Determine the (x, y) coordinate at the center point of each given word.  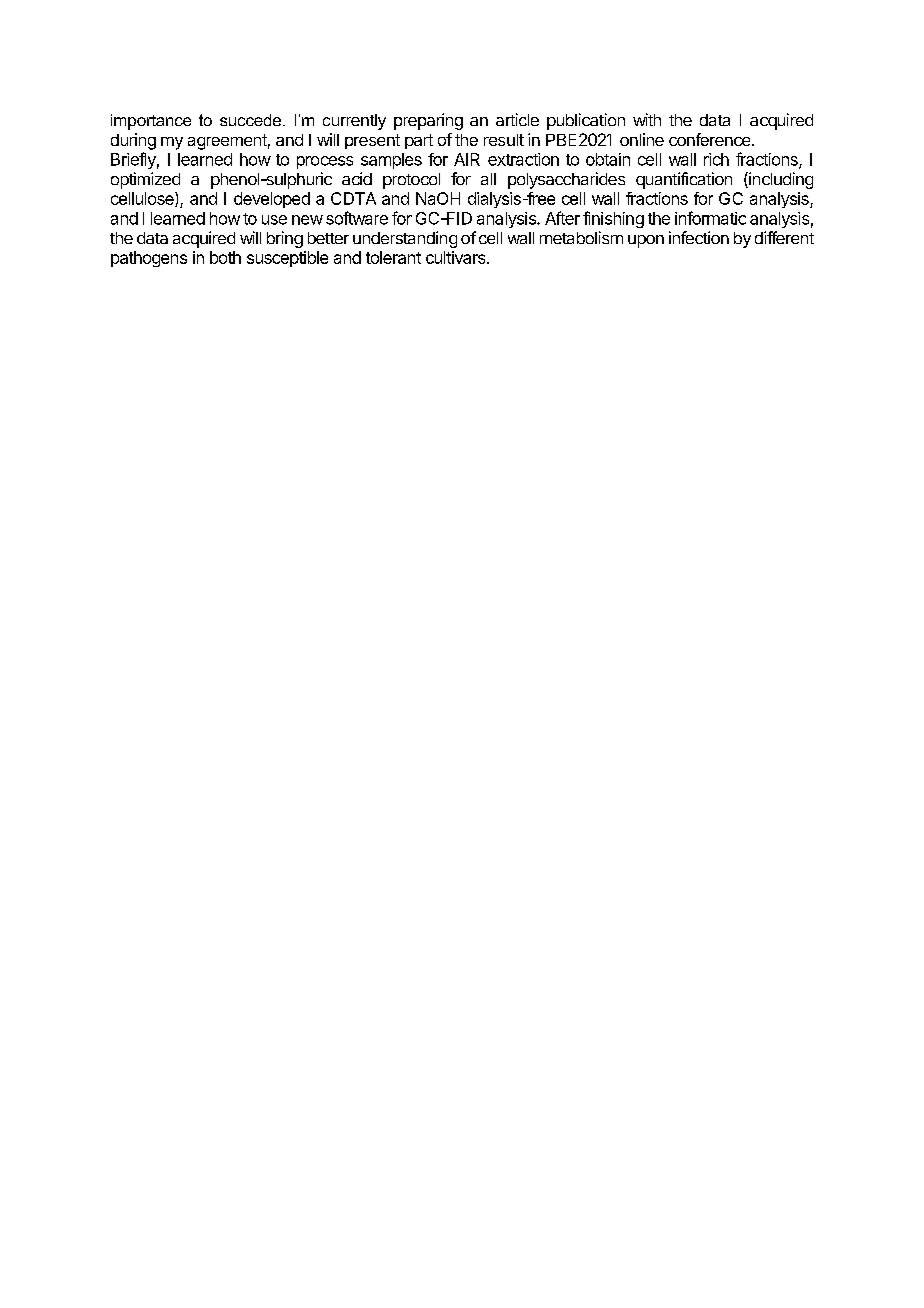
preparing (428, 121)
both (225, 257)
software (357, 218)
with (647, 119)
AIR (467, 159)
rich (716, 159)
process (325, 162)
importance (151, 122)
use (274, 220)
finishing (613, 219)
